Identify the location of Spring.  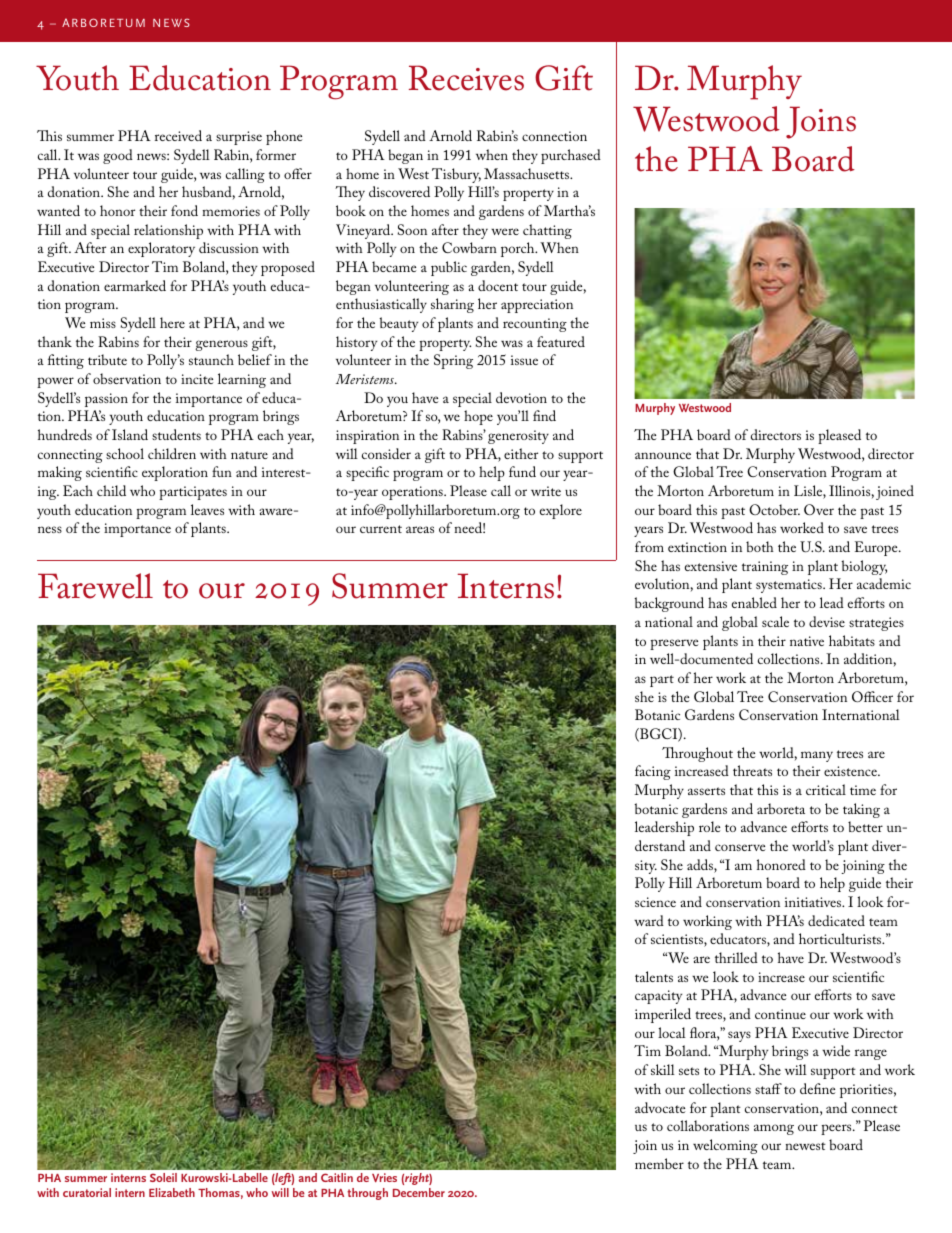
(453, 361).
